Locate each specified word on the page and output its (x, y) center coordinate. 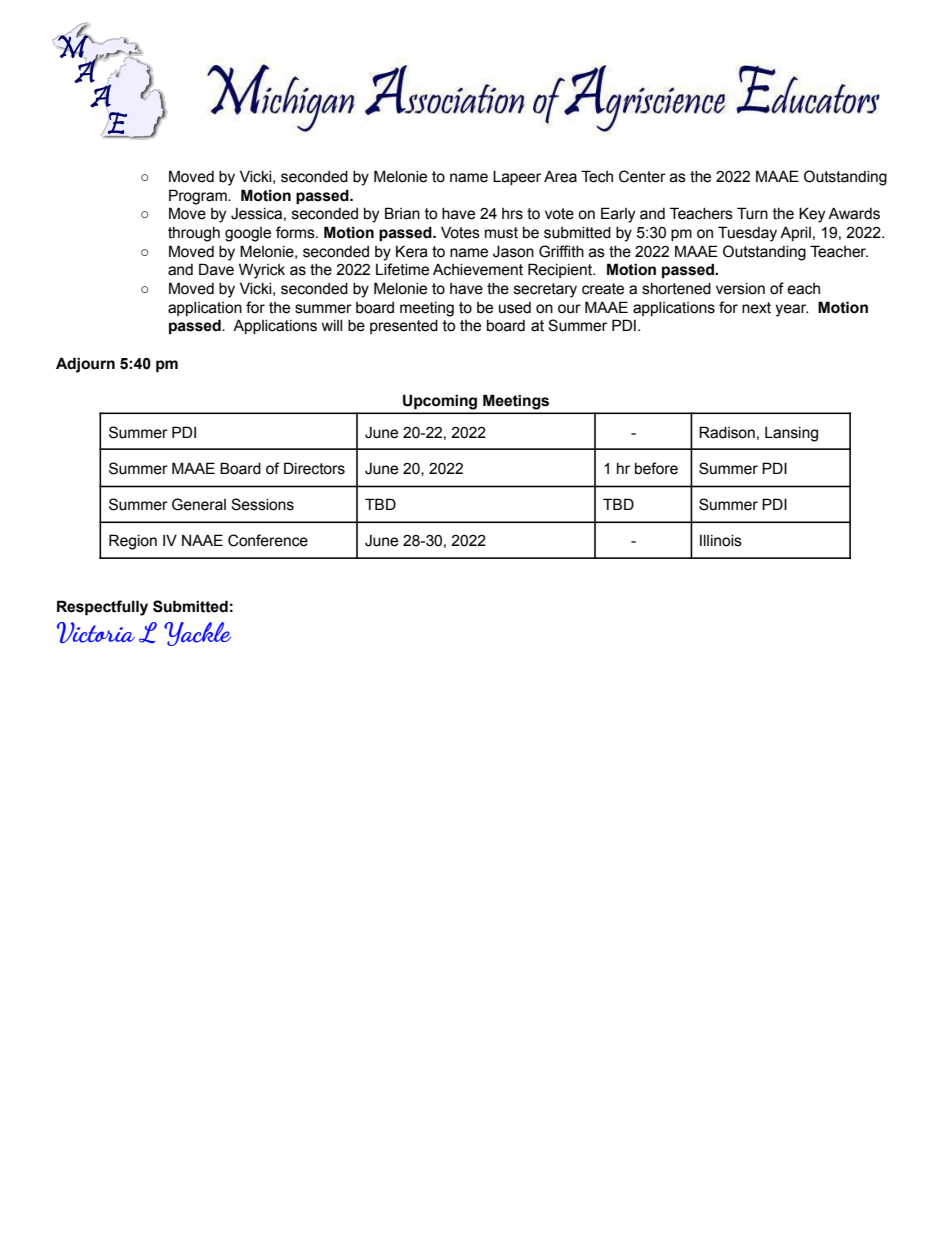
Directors (314, 468)
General (199, 504)
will (332, 325)
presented (404, 327)
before (656, 468)
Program (199, 197)
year (791, 310)
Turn (752, 213)
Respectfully (102, 608)
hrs (512, 214)
